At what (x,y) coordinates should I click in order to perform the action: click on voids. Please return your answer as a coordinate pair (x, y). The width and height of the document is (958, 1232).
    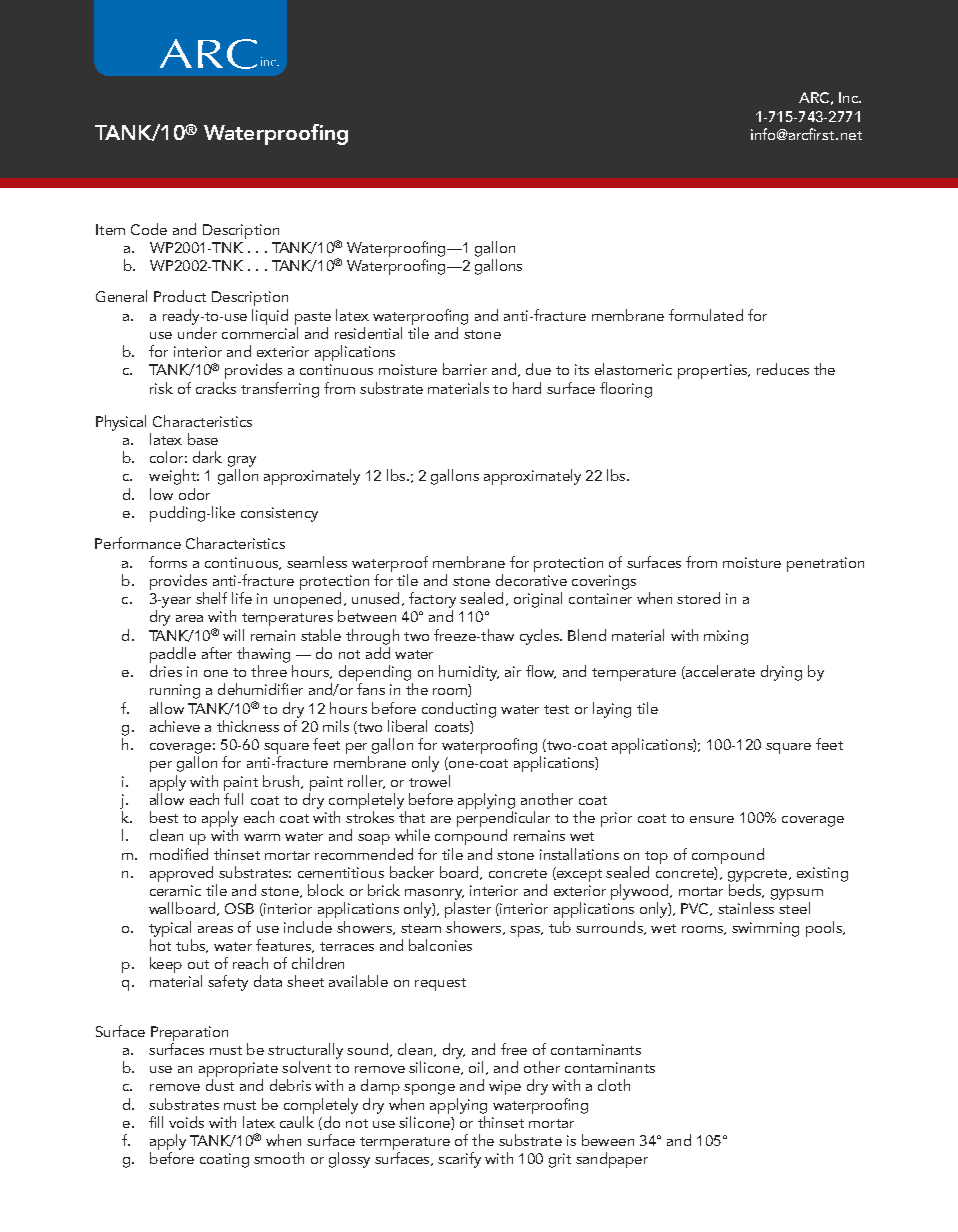
    Looking at the image, I should click on (186, 1122).
